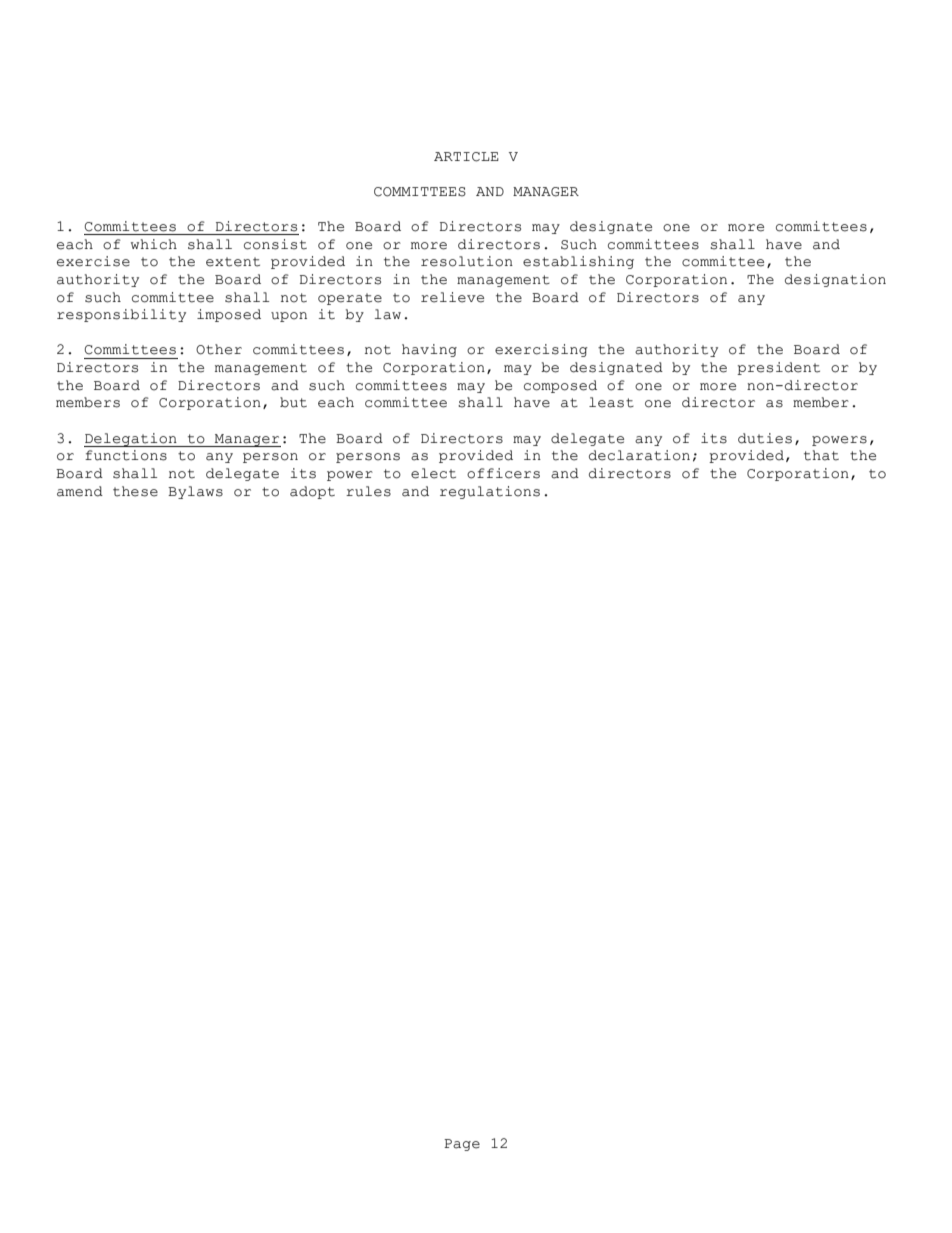 This screenshot has height=1233, width=952. I want to click on duties, so click(765, 438).
